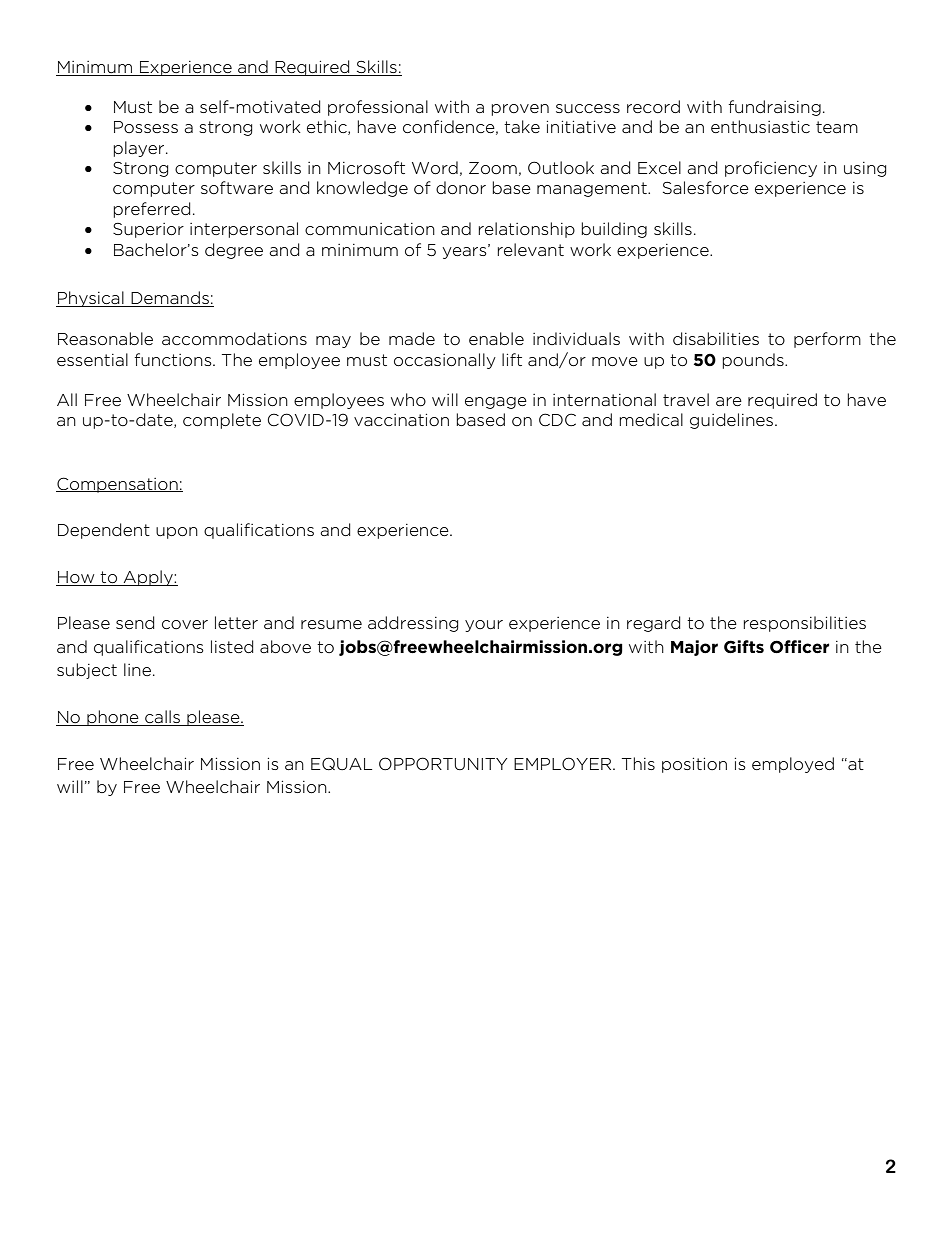 The height and width of the page is (1233, 952). I want to click on calls, so click(163, 718).
